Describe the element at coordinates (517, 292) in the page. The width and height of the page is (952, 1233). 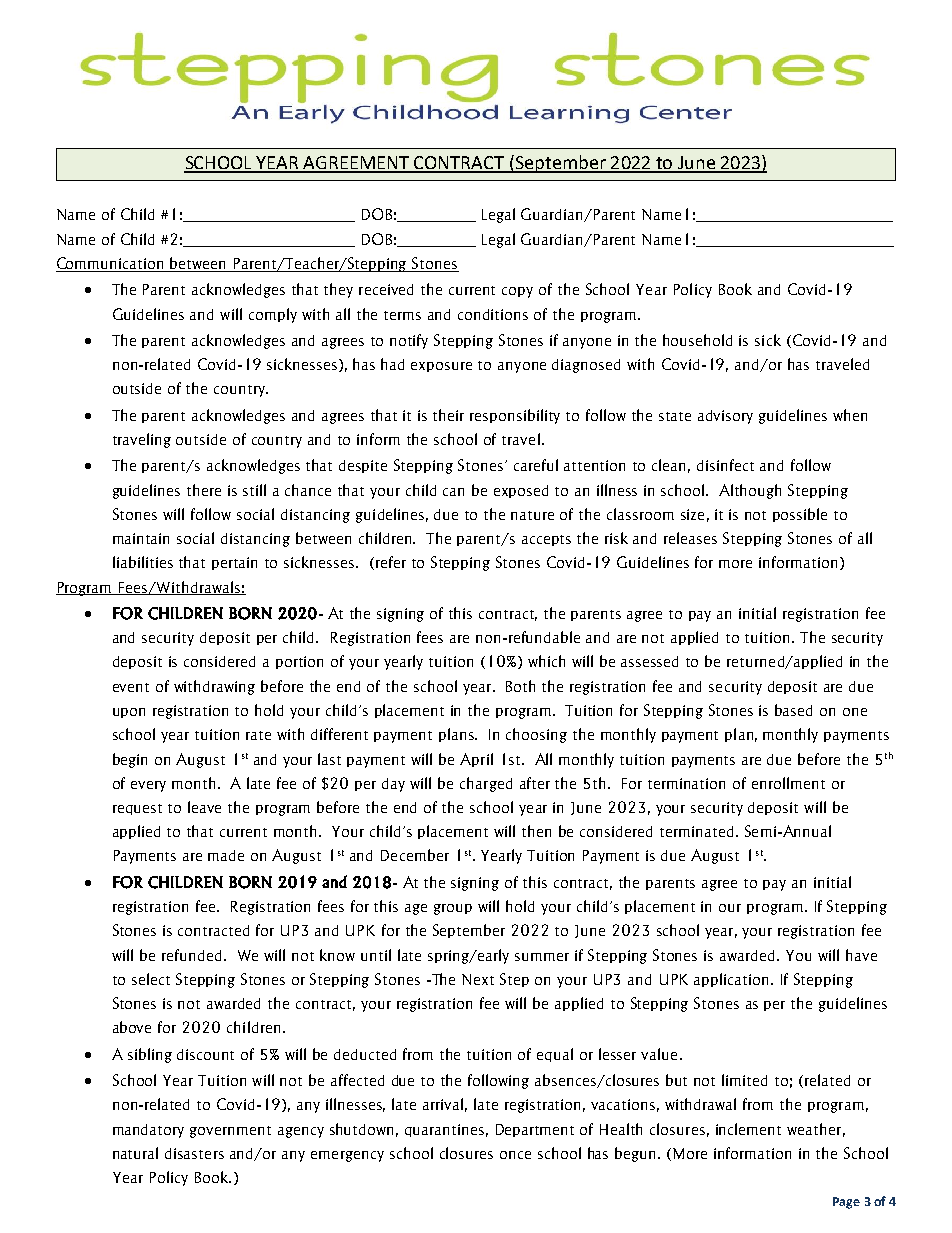
I see `copy` at that location.
